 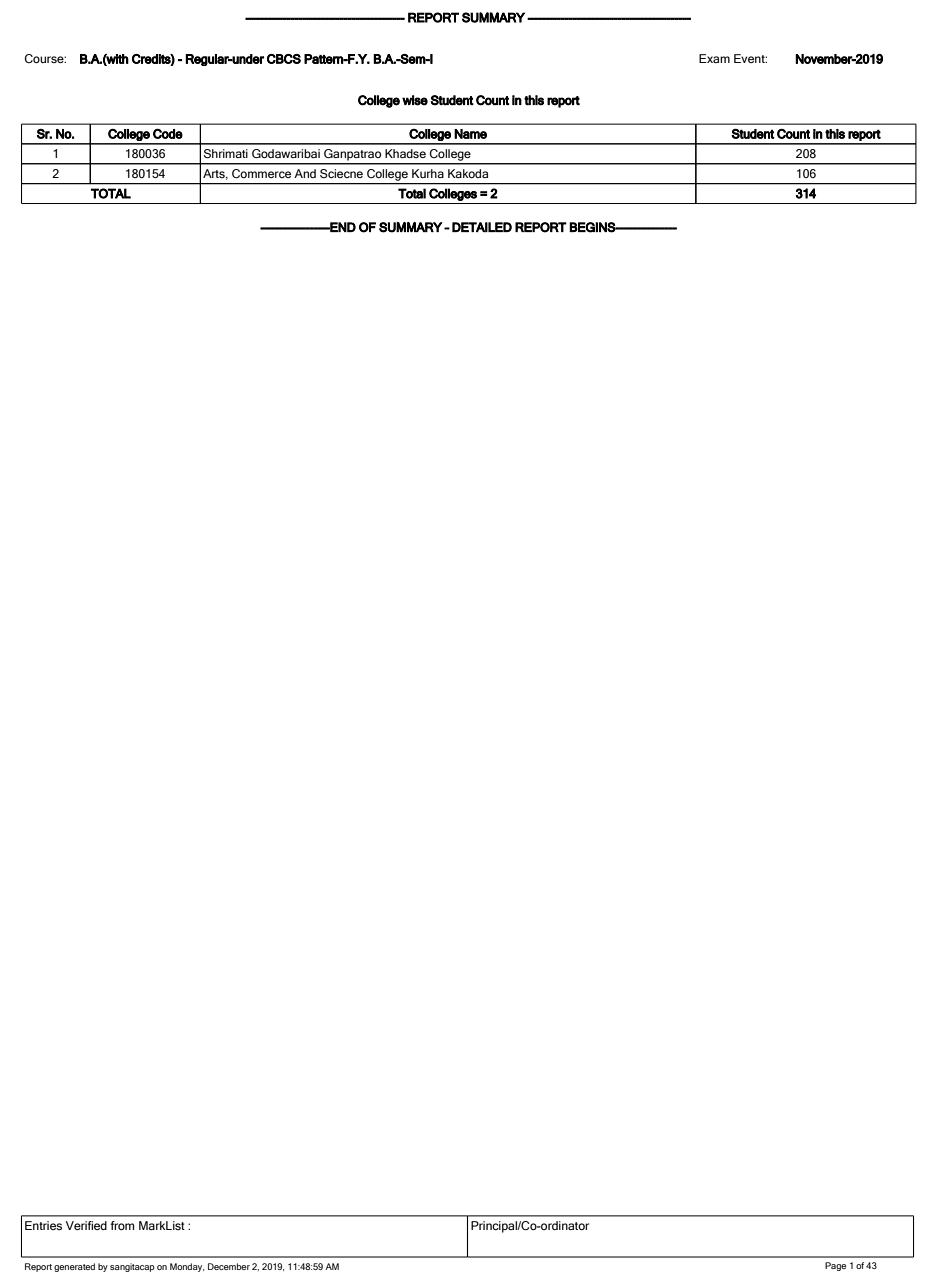 I want to click on generated, so click(x=74, y=1267).
